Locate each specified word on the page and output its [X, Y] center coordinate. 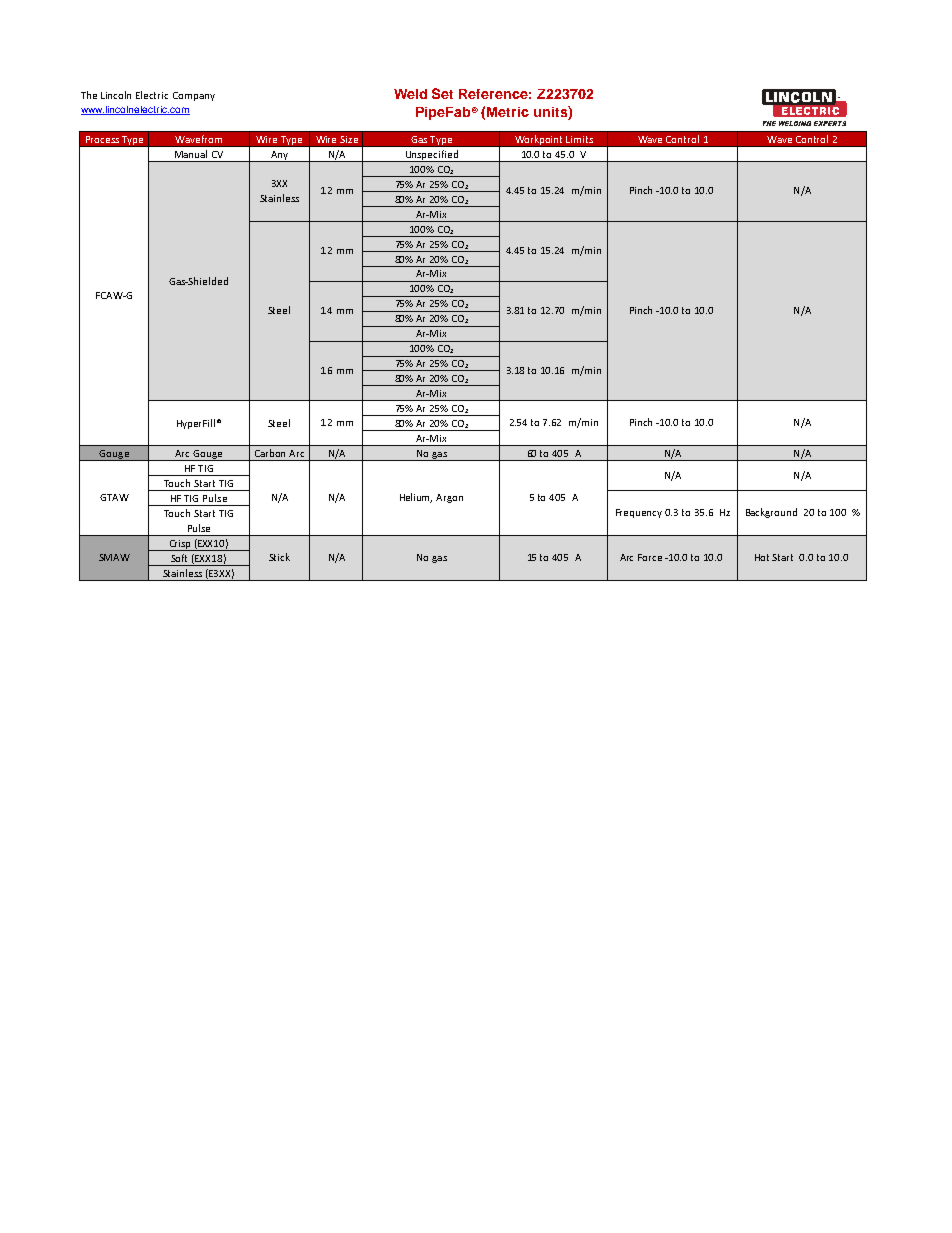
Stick [279, 557]
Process [102, 139]
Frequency [639, 513]
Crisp [180, 545]
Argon [449, 498]
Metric [508, 112]
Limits [579, 139]
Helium [416, 498]
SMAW [114, 557]
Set [442, 93]
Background [771, 513]
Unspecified [431, 156]
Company [194, 96]
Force [650, 557]
